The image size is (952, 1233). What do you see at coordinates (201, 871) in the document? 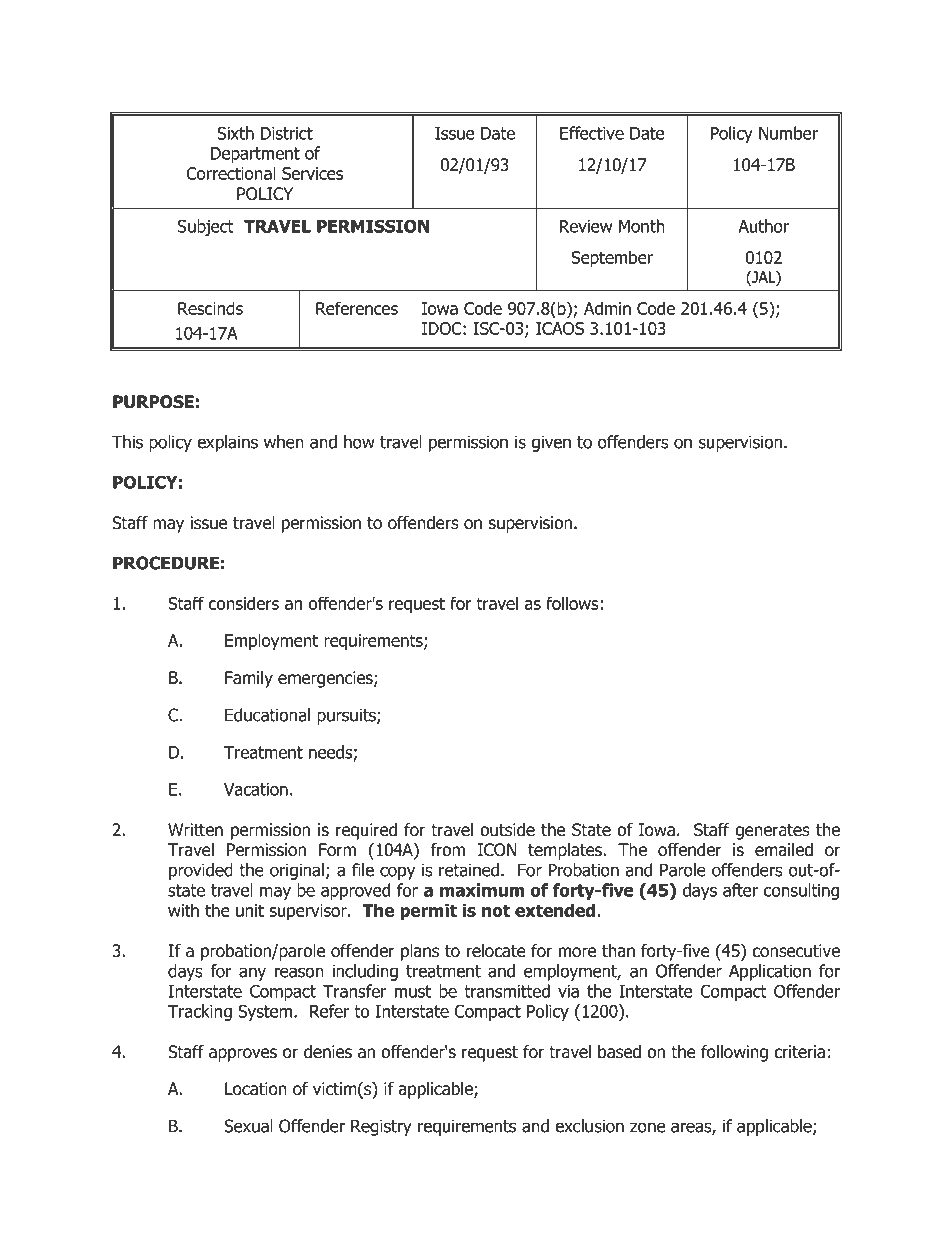
I see `provided` at bounding box center [201, 871].
